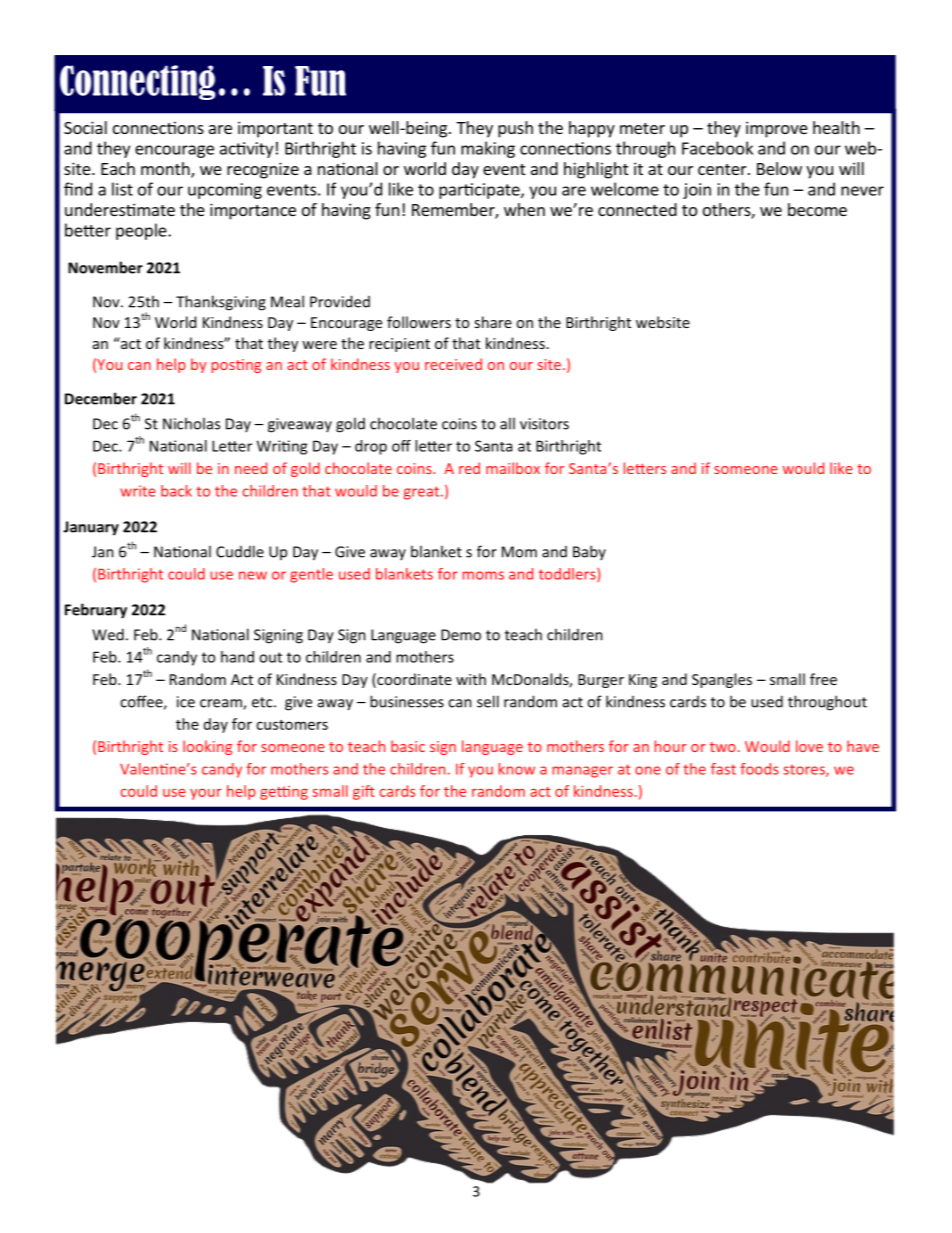 The image size is (952, 1233). What do you see at coordinates (138, 82) in the screenshot?
I see `Connecting` at bounding box center [138, 82].
